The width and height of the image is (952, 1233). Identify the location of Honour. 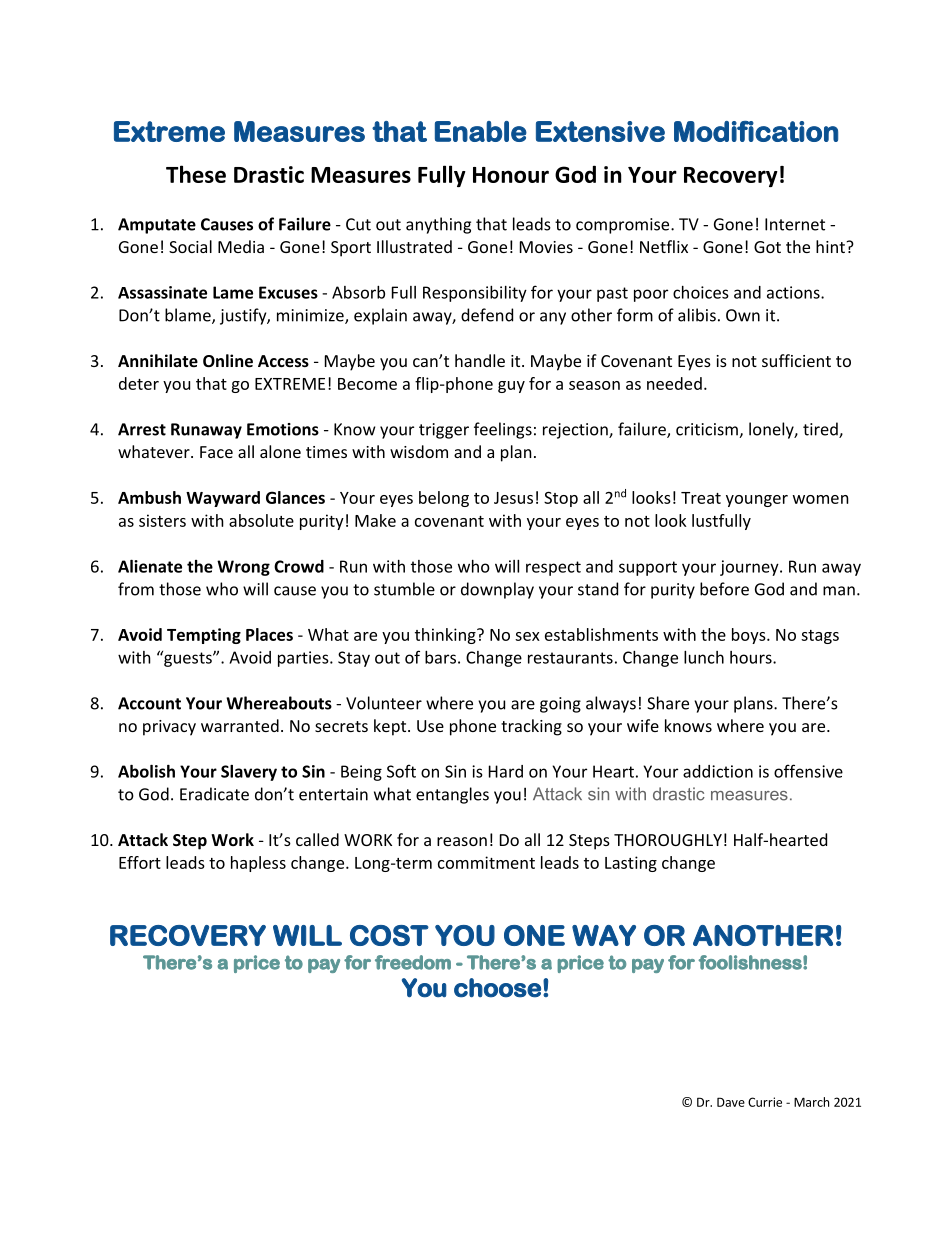
(511, 175).
